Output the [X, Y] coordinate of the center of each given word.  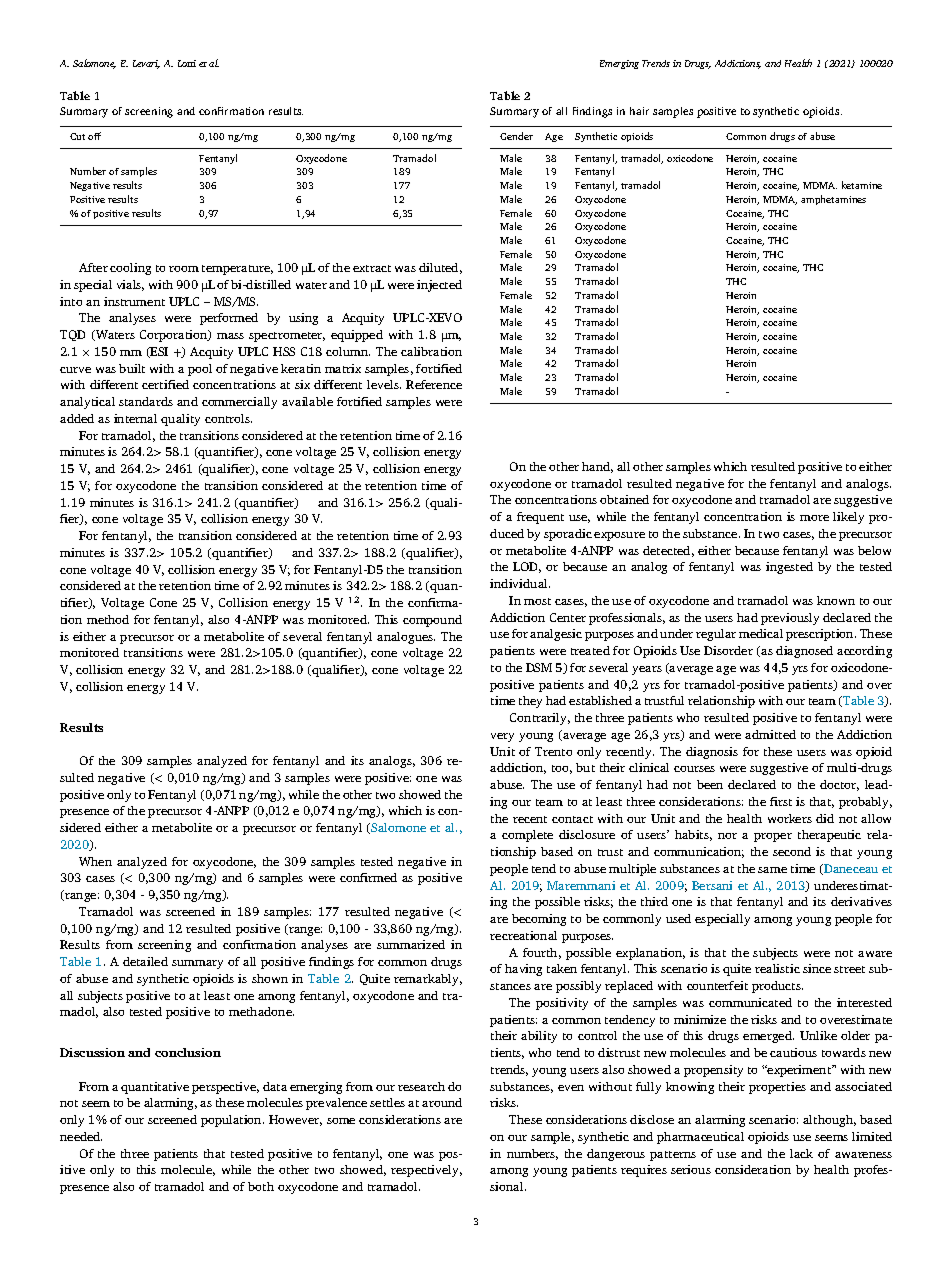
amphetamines [833, 200]
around [442, 1102]
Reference [434, 384]
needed [81, 1136]
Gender [516, 136]
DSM [539, 667]
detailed [145, 961]
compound [432, 621]
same [772, 870]
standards [146, 401]
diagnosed [804, 652]
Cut [77, 136]
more [814, 518]
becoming [539, 920]
